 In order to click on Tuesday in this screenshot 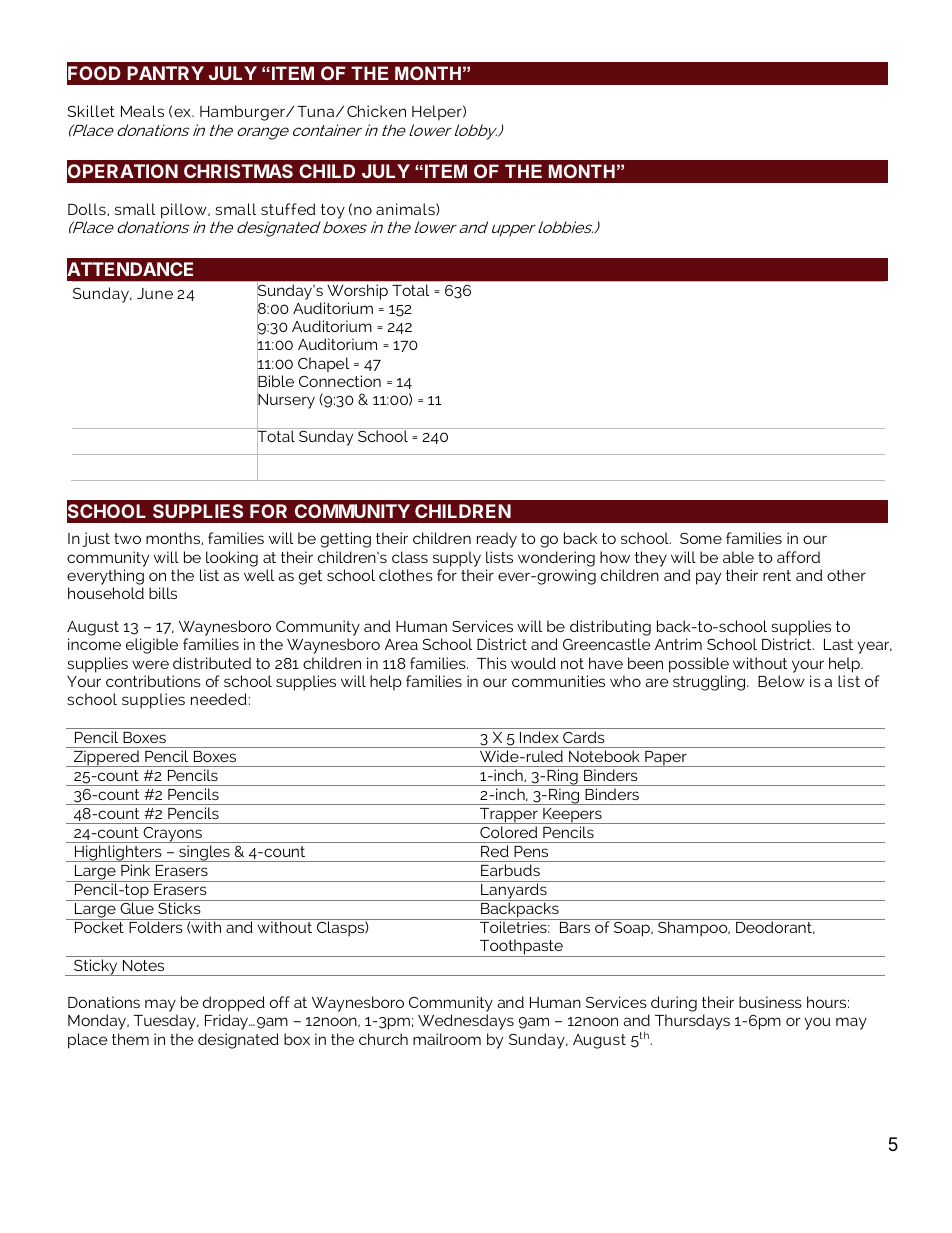, I will do `click(166, 1022)`.
